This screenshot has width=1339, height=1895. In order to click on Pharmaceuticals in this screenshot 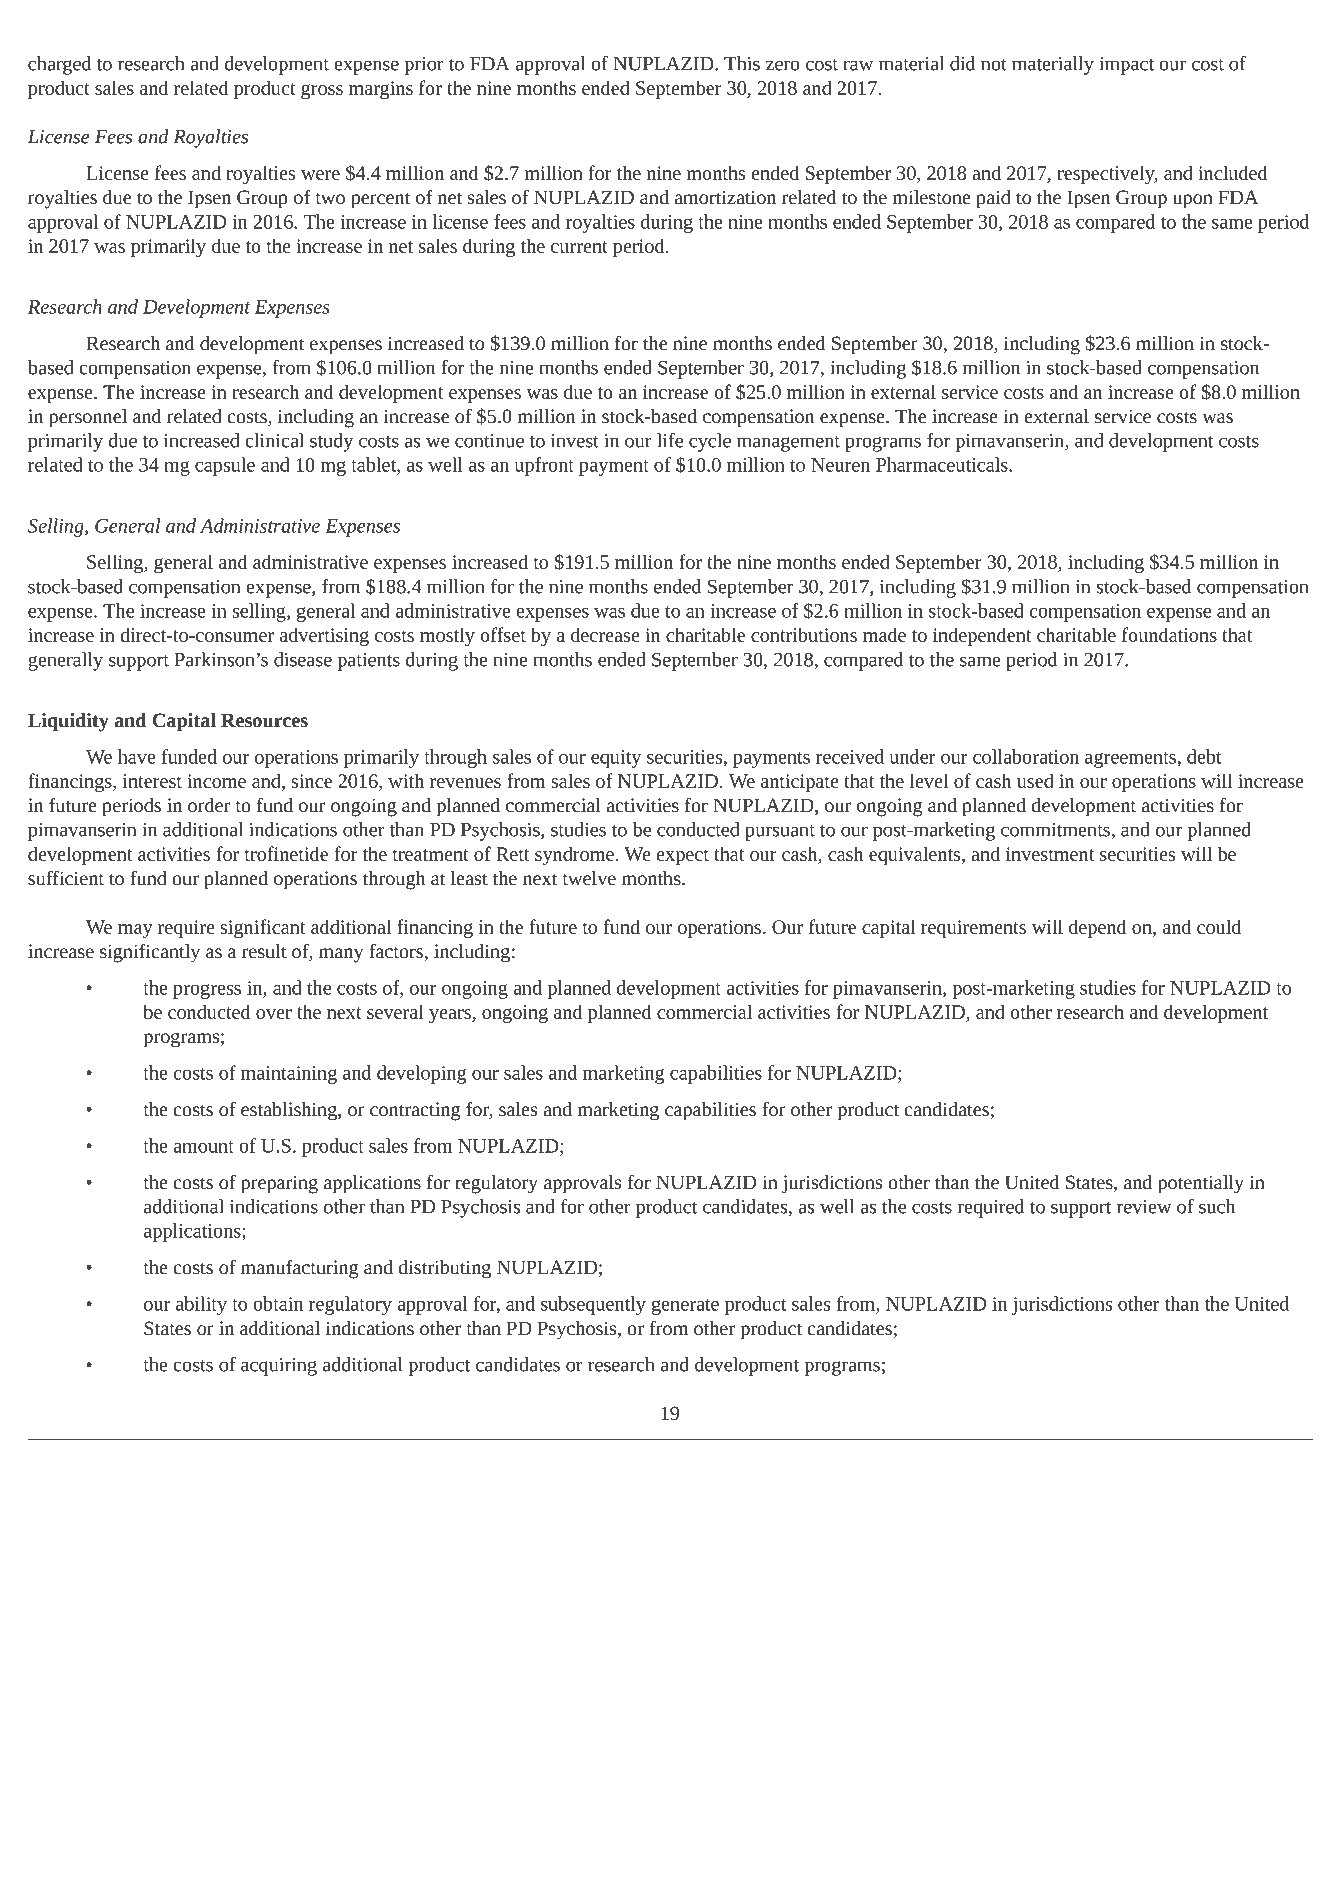, I will do `click(943, 464)`.
